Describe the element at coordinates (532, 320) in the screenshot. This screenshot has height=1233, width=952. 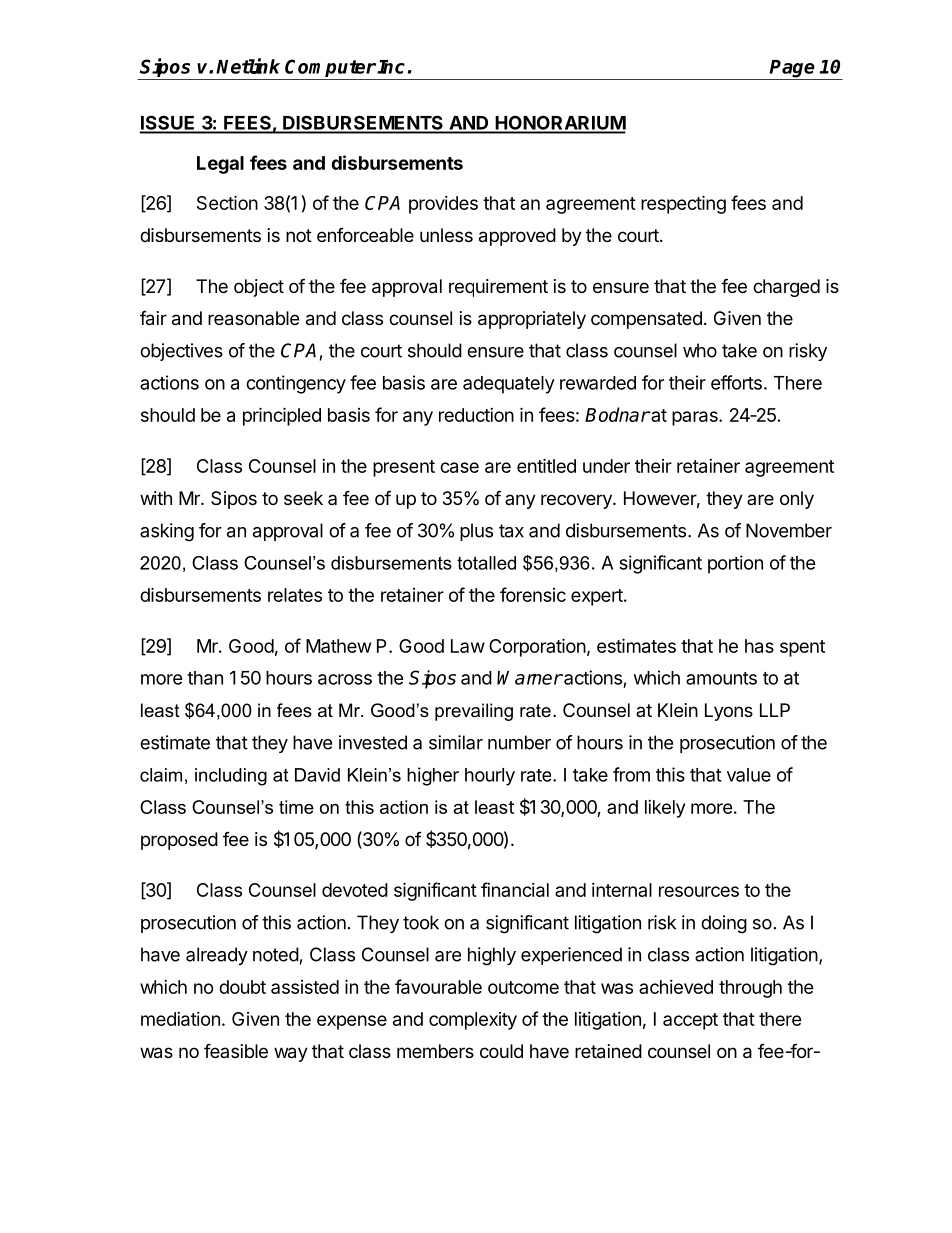
I see `appropriately` at that location.
